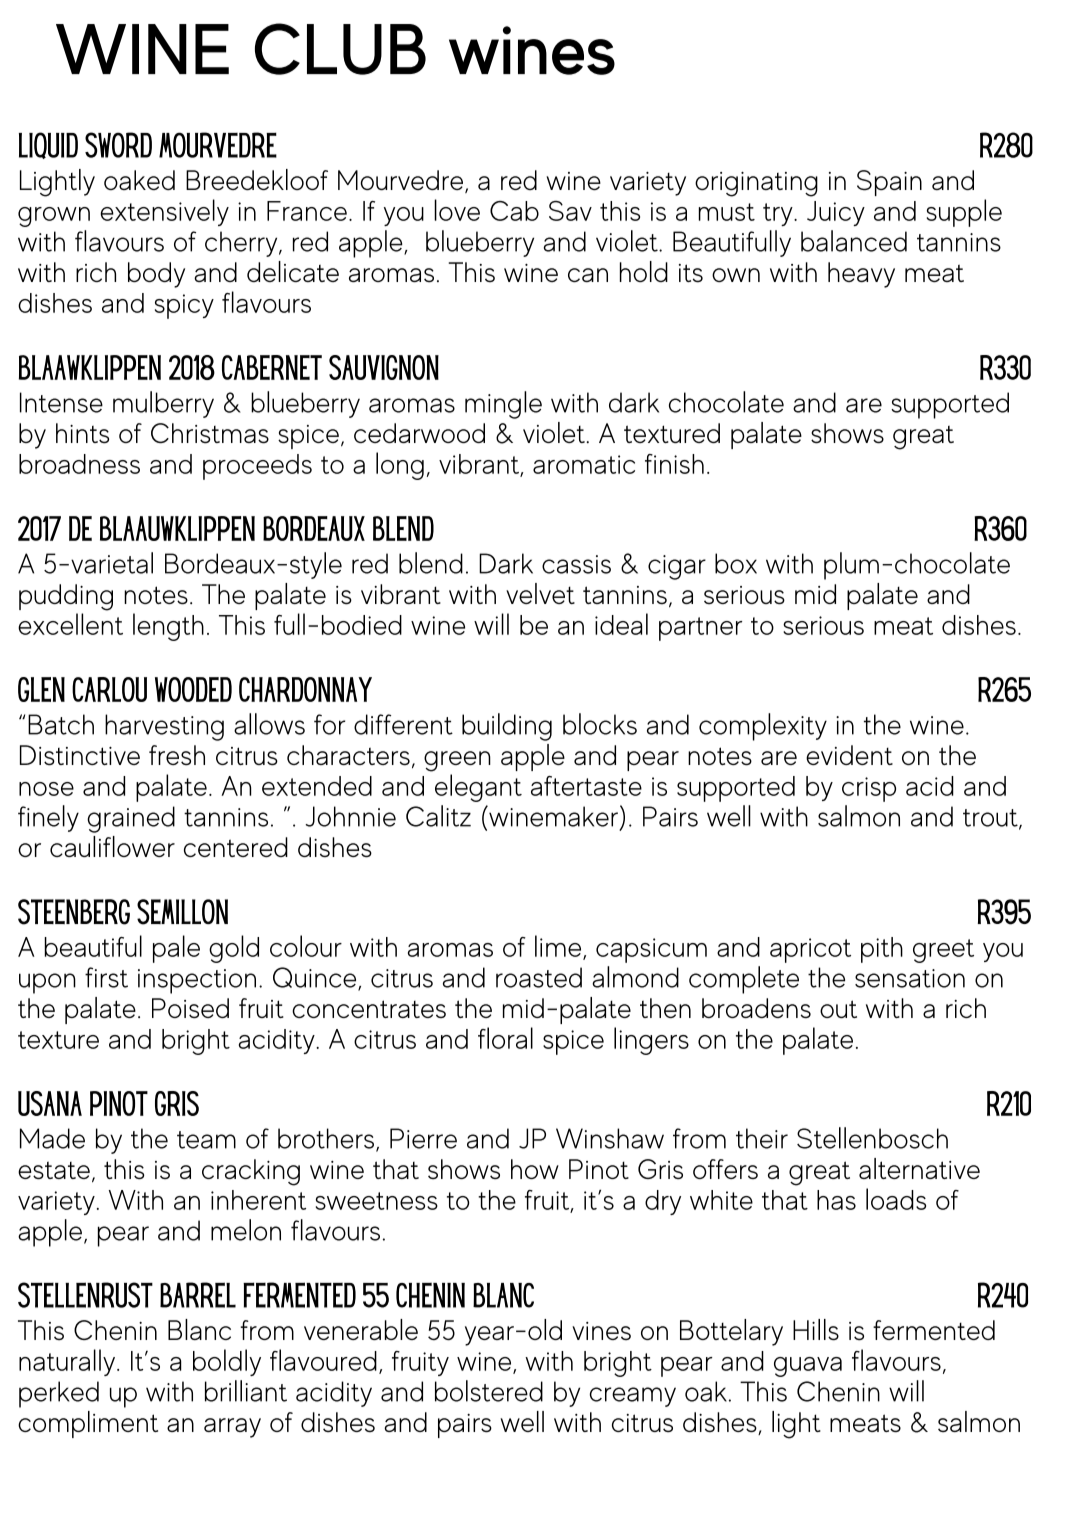 The height and width of the screenshot is (1520, 1070). What do you see at coordinates (489, 1391) in the screenshot?
I see `bolstered` at bounding box center [489, 1391].
